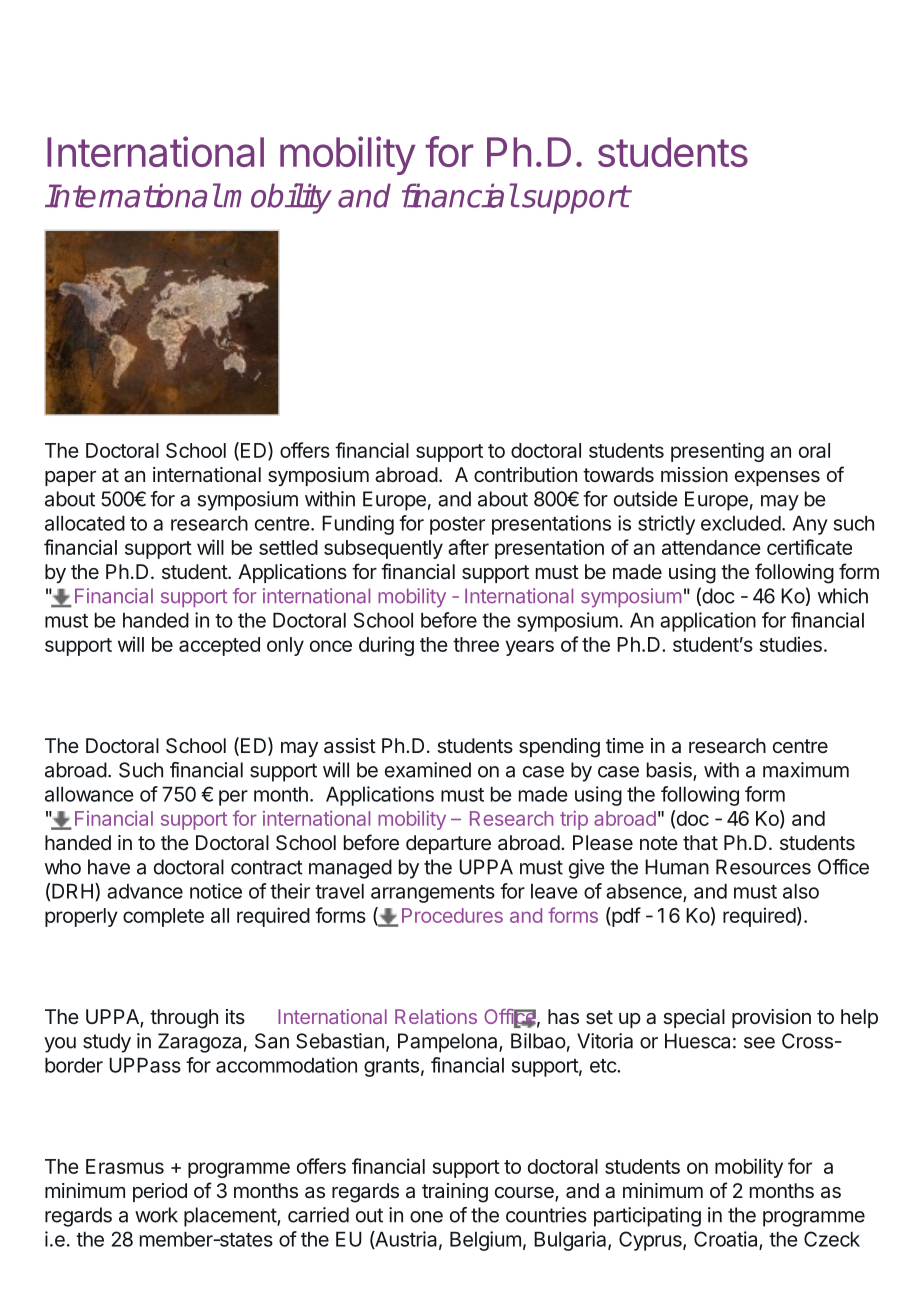  Describe the element at coordinates (525, 474) in the screenshot. I see `contribution` at that location.
